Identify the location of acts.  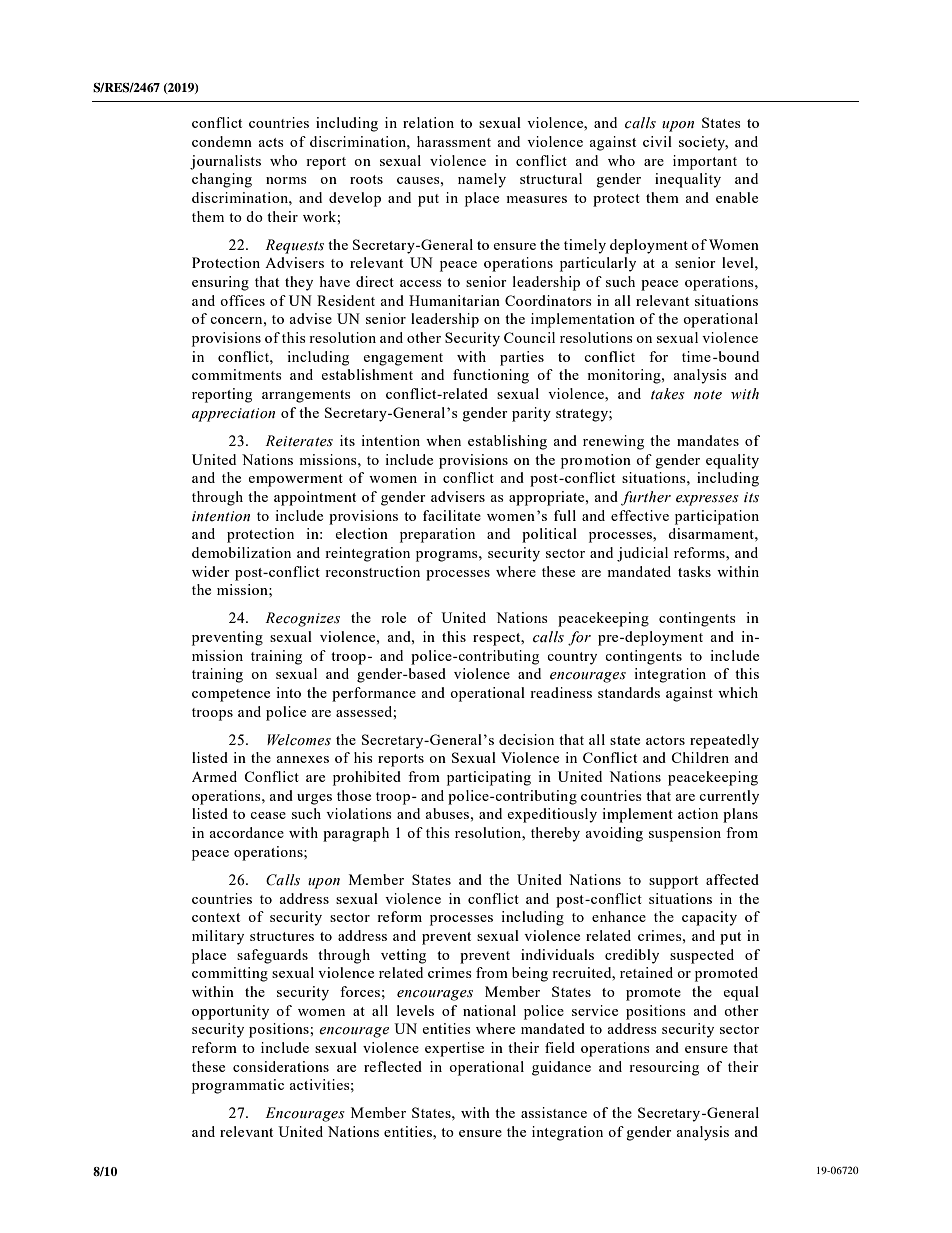
(270, 142).
